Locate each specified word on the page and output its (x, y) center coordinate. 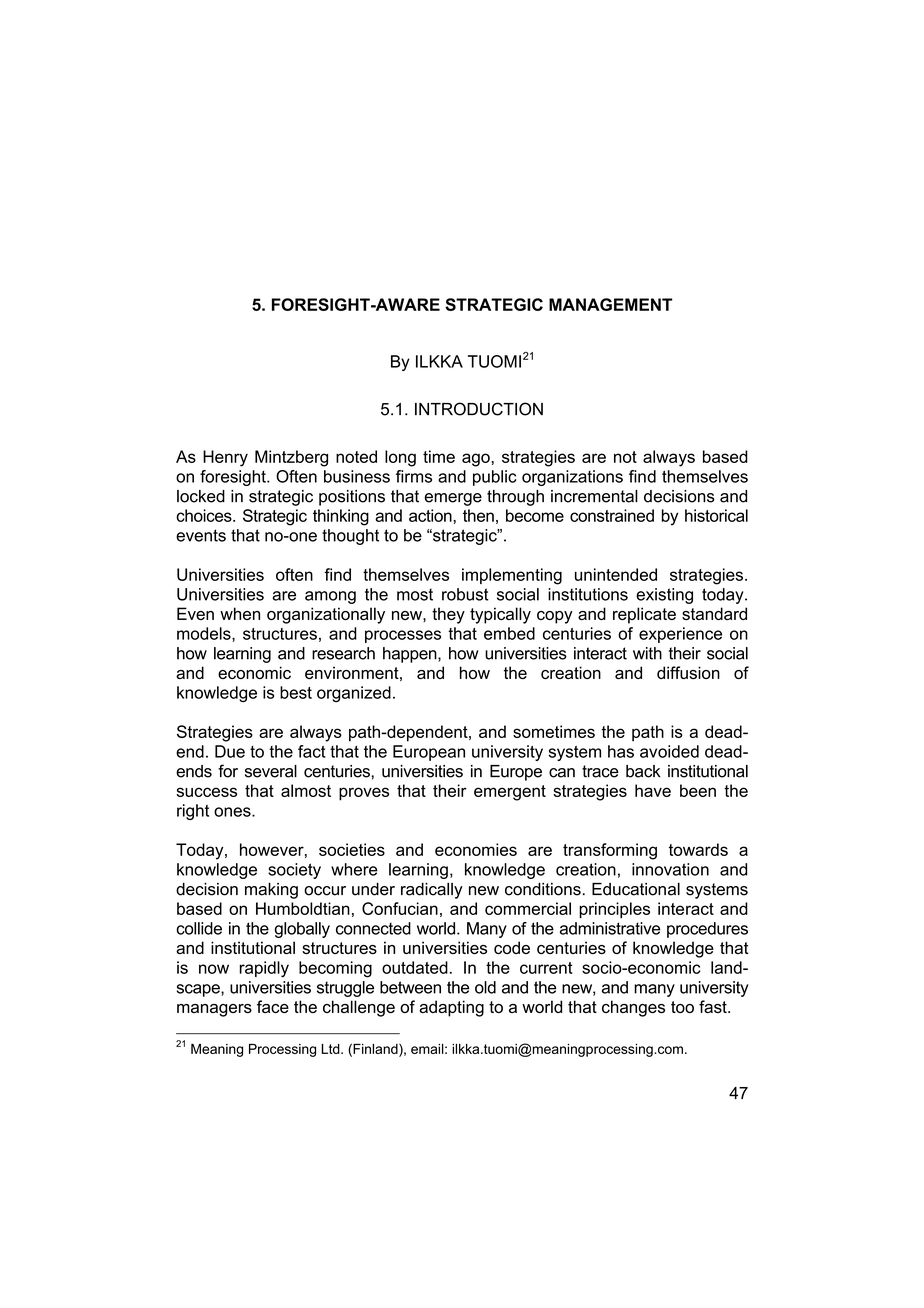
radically (432, 891)
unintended (616, 574)
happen (411, 655)
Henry (225, 458)
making (271, 891)
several (271, 771)
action (431, 515)
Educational (636, 889)
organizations (572, 478)
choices (205, 515)
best (296, 692)
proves (364, 794)
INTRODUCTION (479, 409)
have (653, 790)
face (273, 1006)
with (647, 653)
